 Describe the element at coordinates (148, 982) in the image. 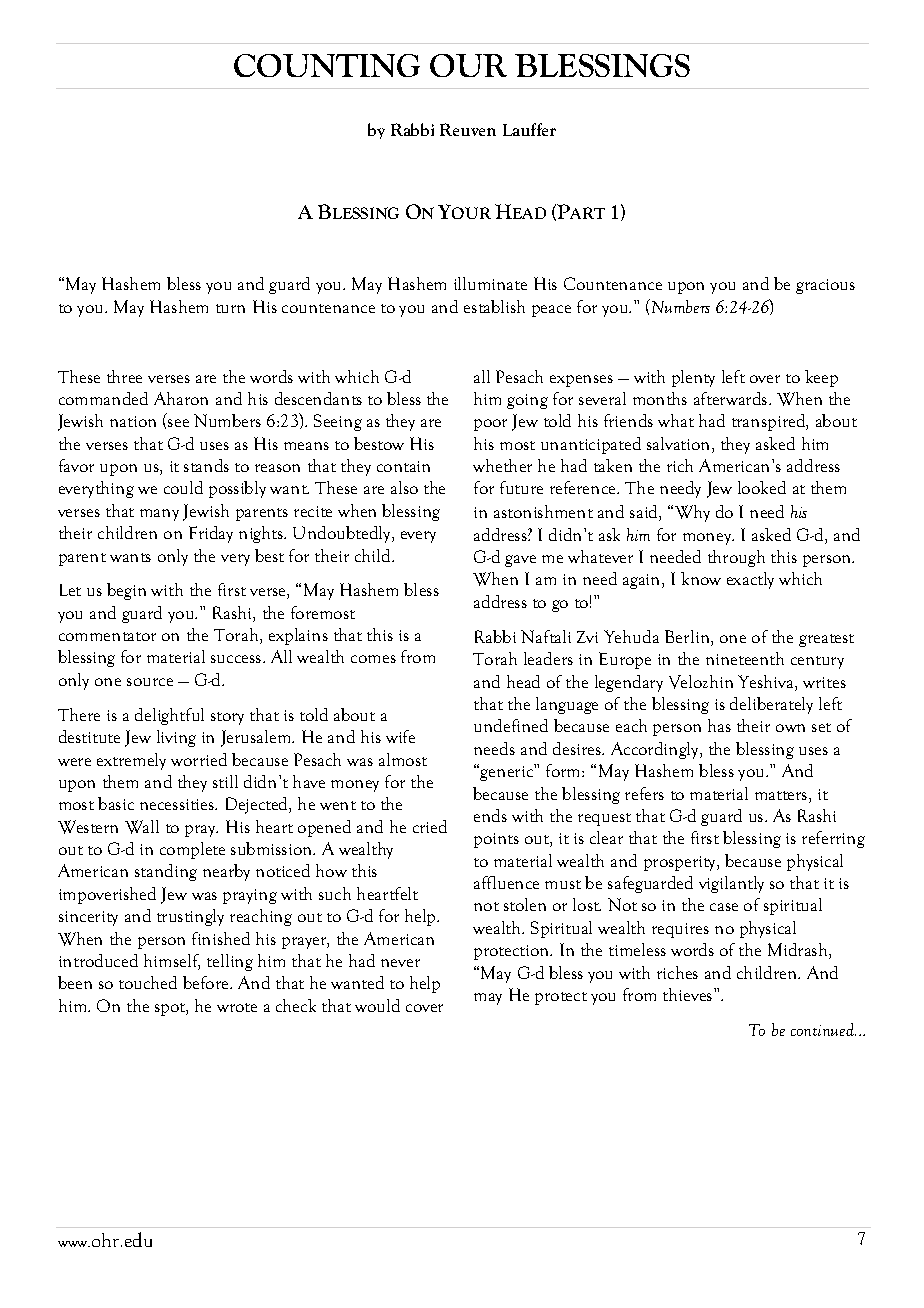

I see `touched` at that location.
